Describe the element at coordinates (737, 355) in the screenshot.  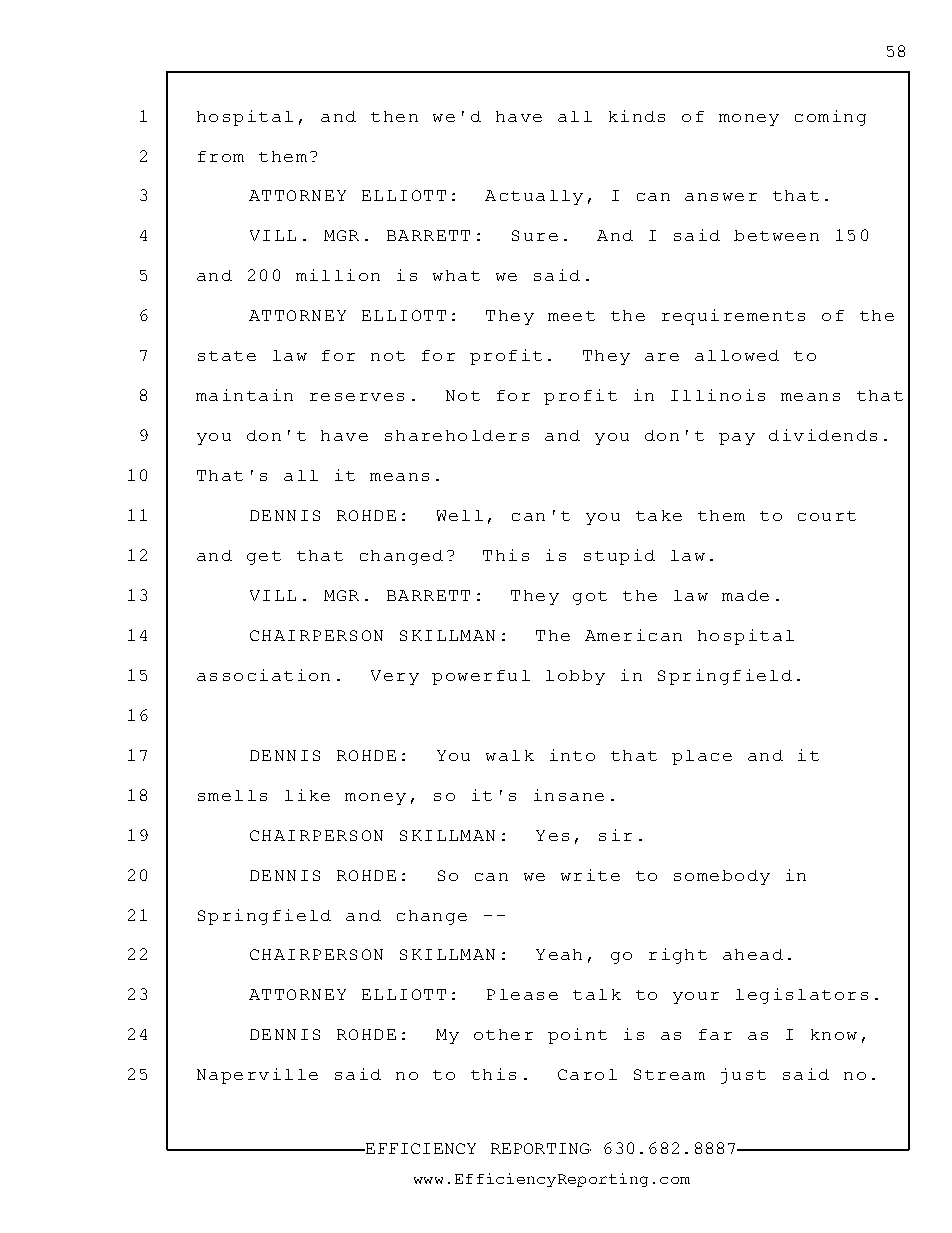
I see `allowed` at that location.
